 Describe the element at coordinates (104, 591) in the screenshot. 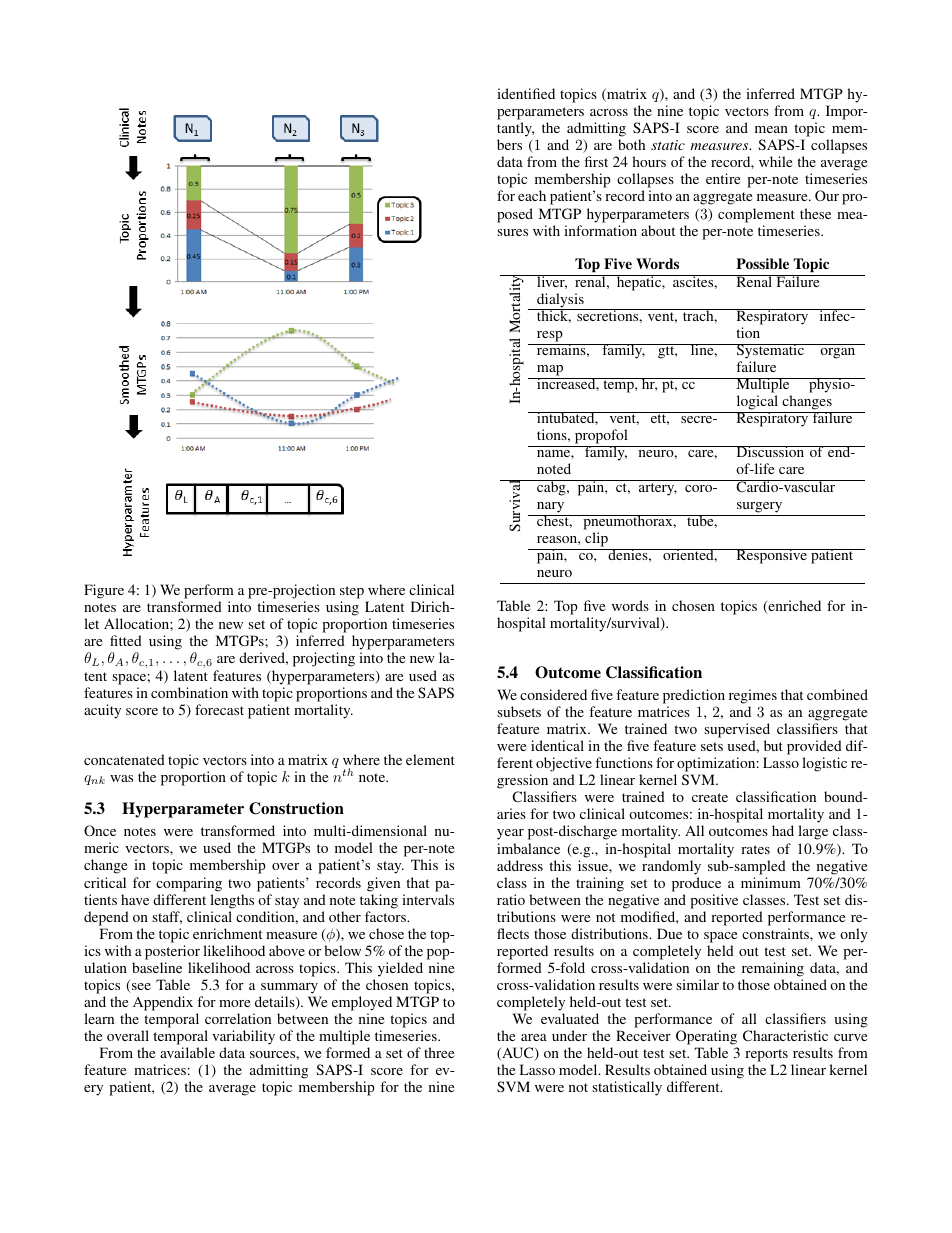

I see `Figure` at that location.
